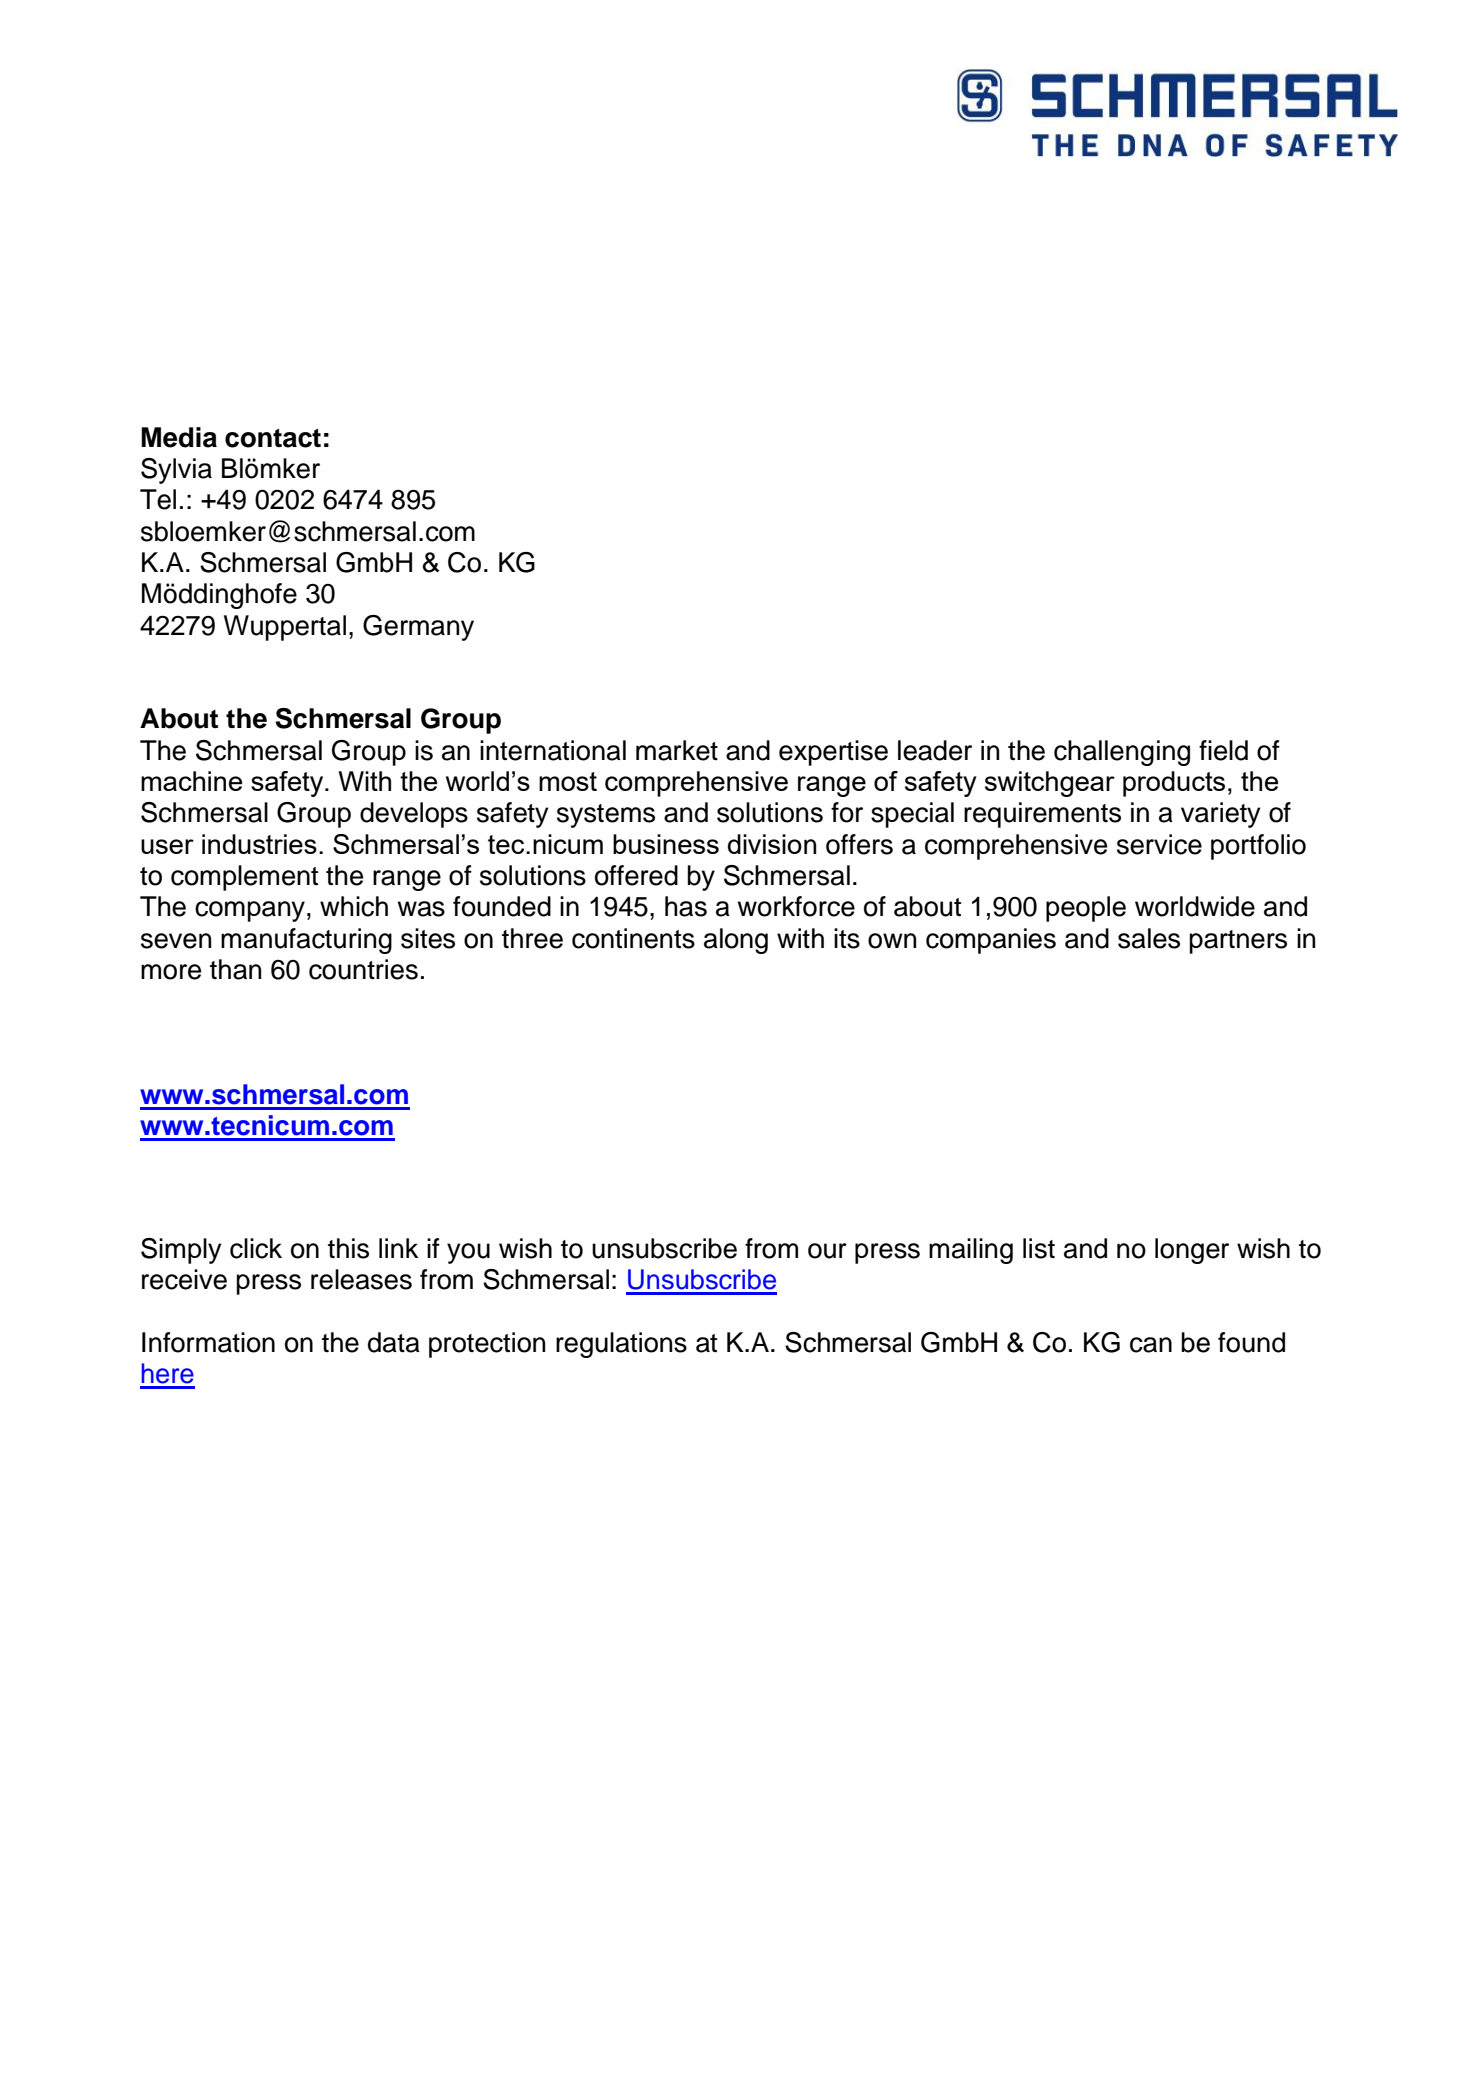 The width and height of the page is (1473, 2084). What do you see at coordinates (273, 438) in the page?
I see `contact` at bounding box center [273, 438].
